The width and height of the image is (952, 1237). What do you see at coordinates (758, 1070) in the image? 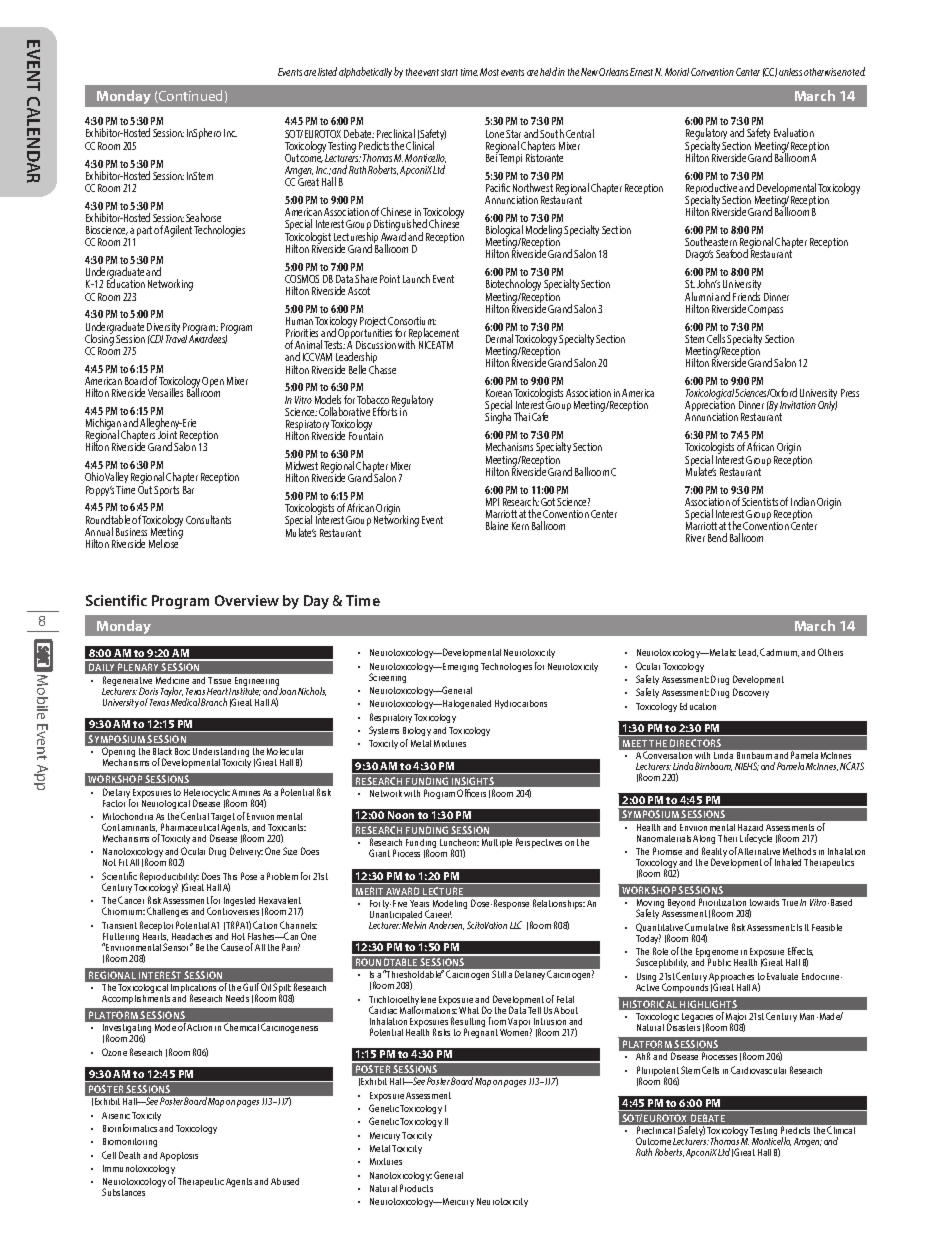
I see `Cardiovascular` at bounding box center [758, 1070].
